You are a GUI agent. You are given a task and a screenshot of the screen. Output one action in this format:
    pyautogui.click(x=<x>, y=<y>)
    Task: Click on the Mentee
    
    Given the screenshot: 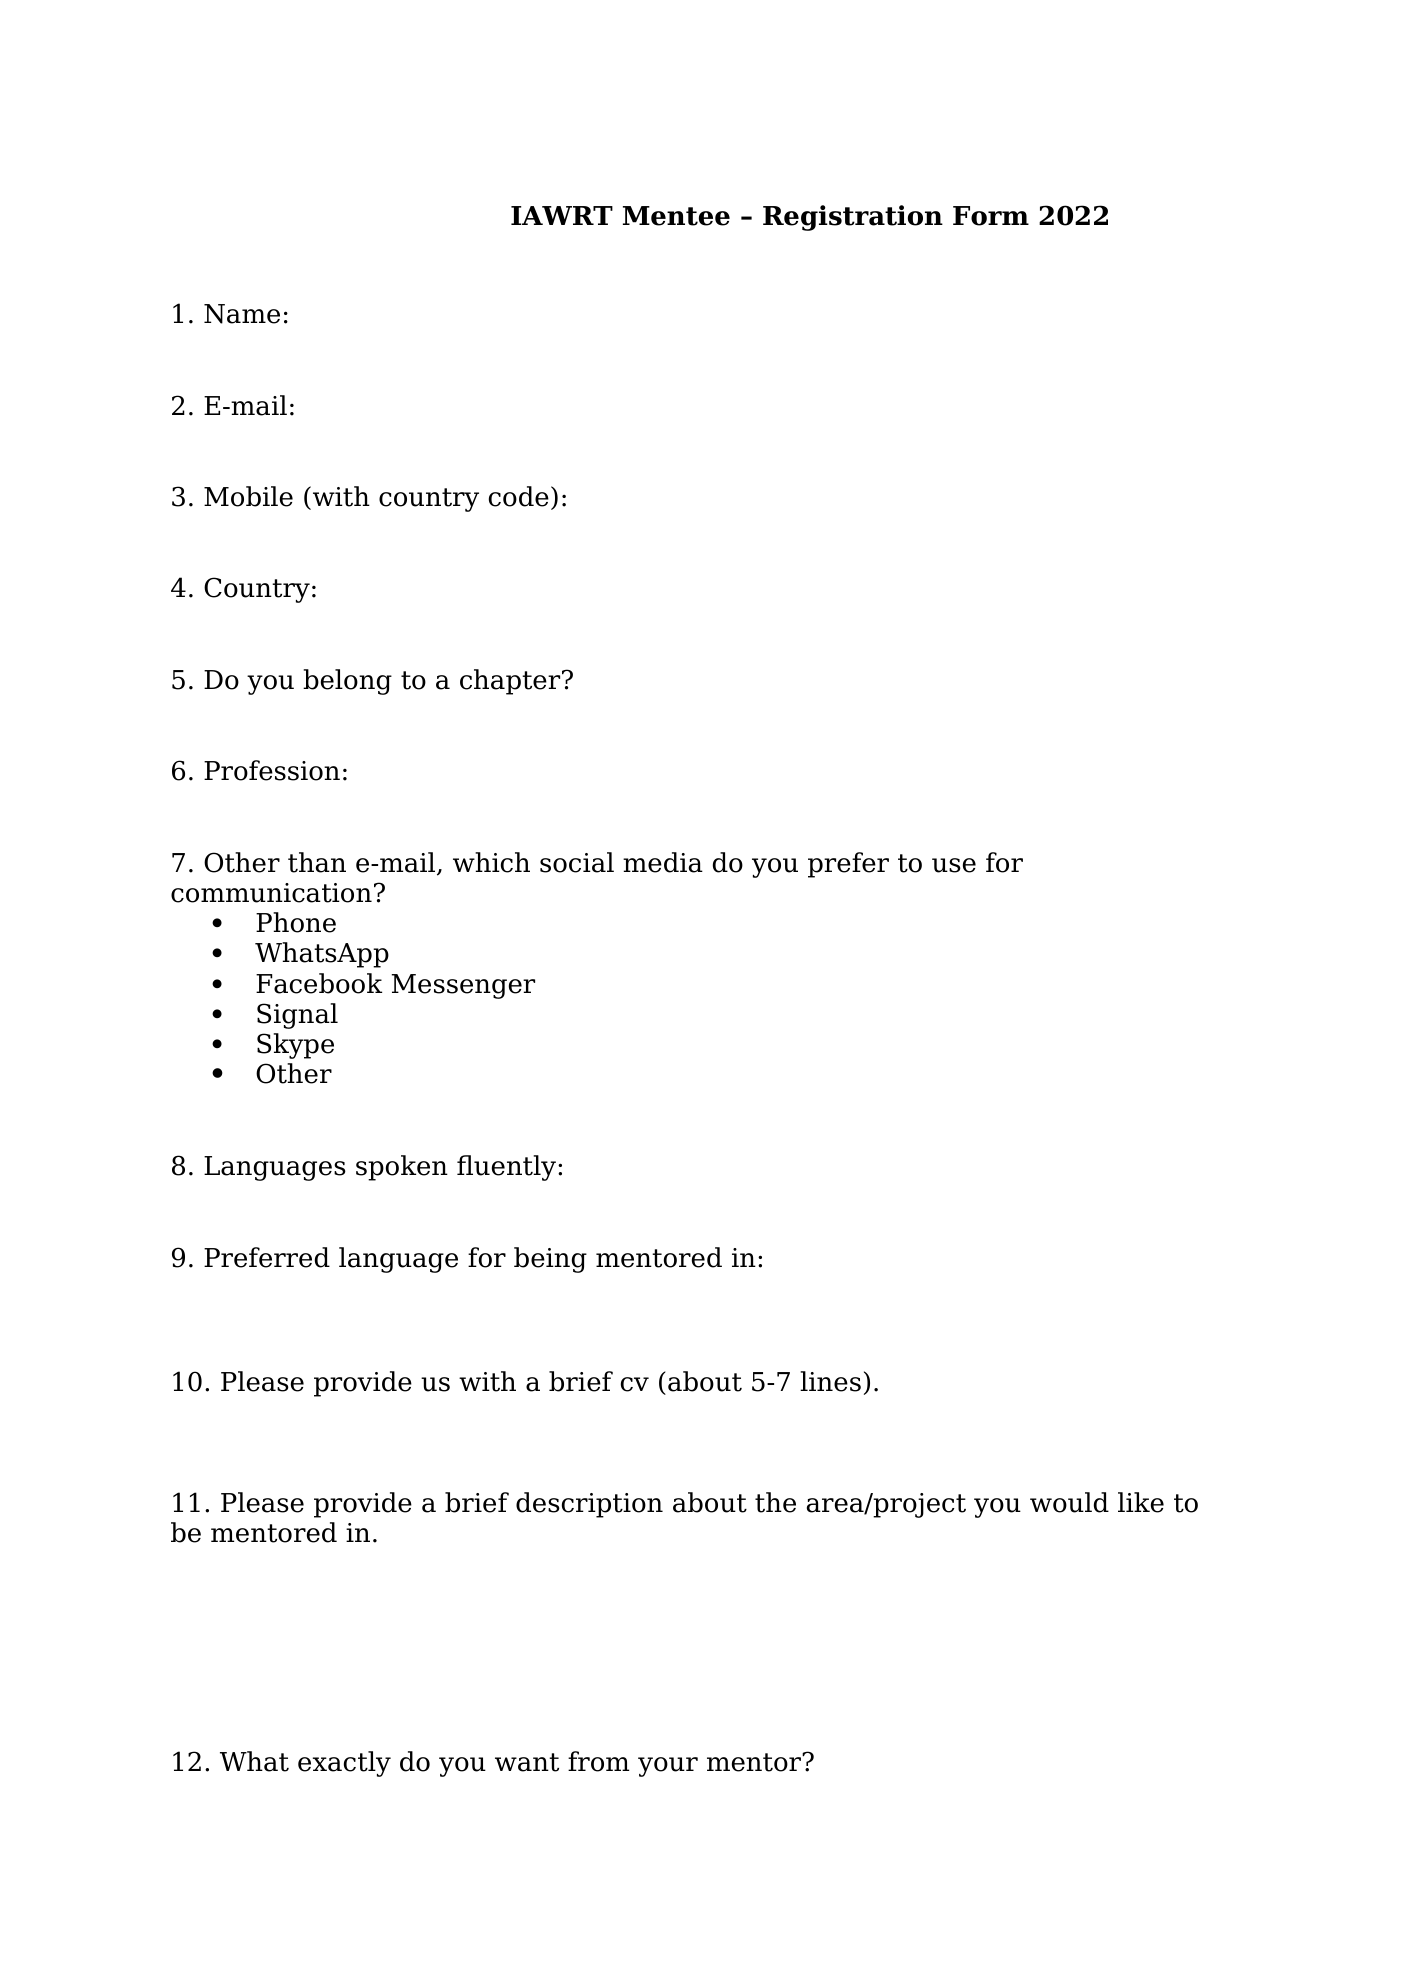 What is the action you would take?
    pyautogui.click(x=676, y=216)
